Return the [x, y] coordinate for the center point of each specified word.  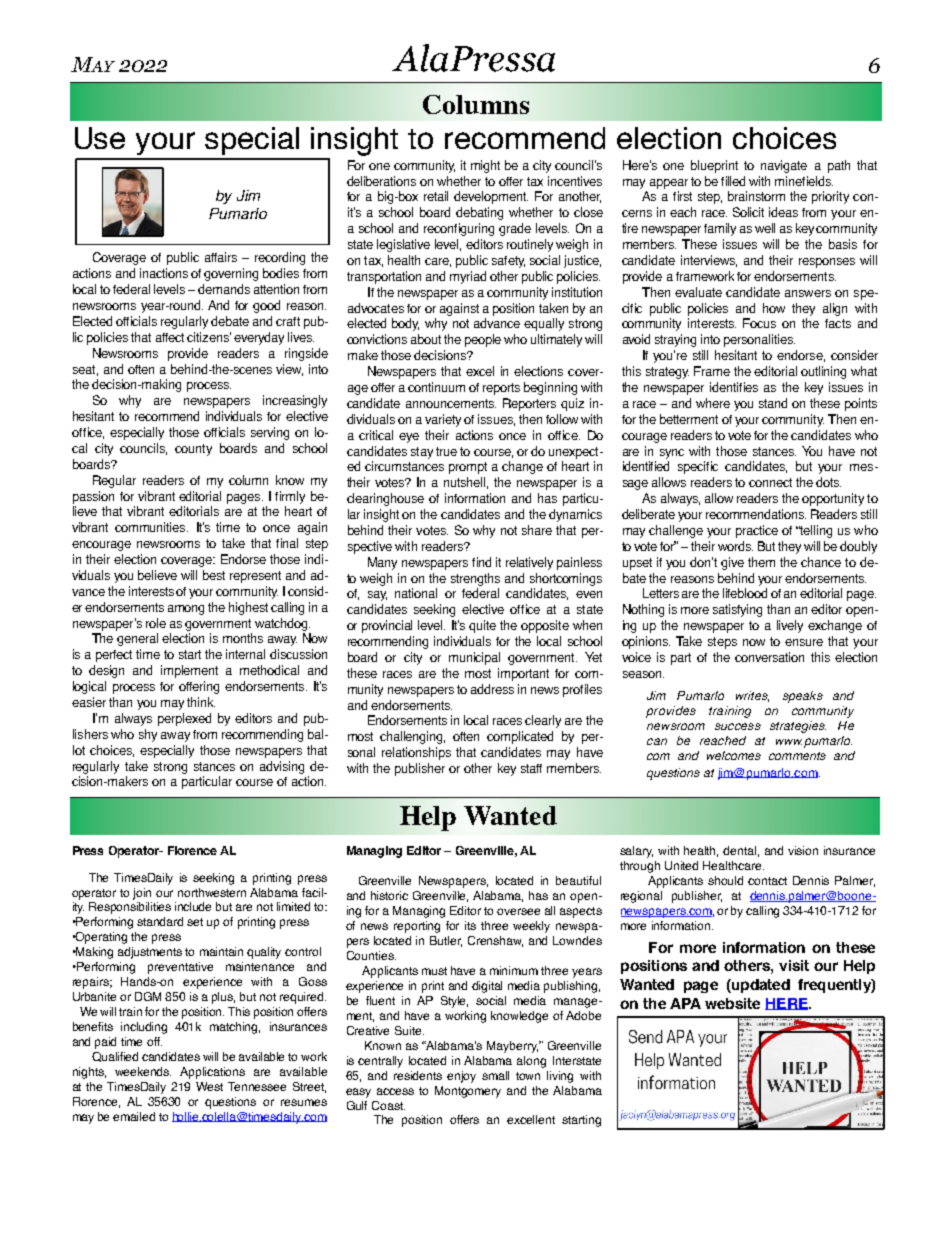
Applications [212, 1073]
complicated [520, 737]
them [761, 562]
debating [479, 213]
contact [767, 881]
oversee [518, 911]
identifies [734, 387]
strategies [798, 727]
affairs [221, 257]
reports [501, 389]
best [214, 575]
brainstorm [756, 196]
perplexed [184, 719]
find [481, 562]
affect [170, 337]
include [193, 906]
